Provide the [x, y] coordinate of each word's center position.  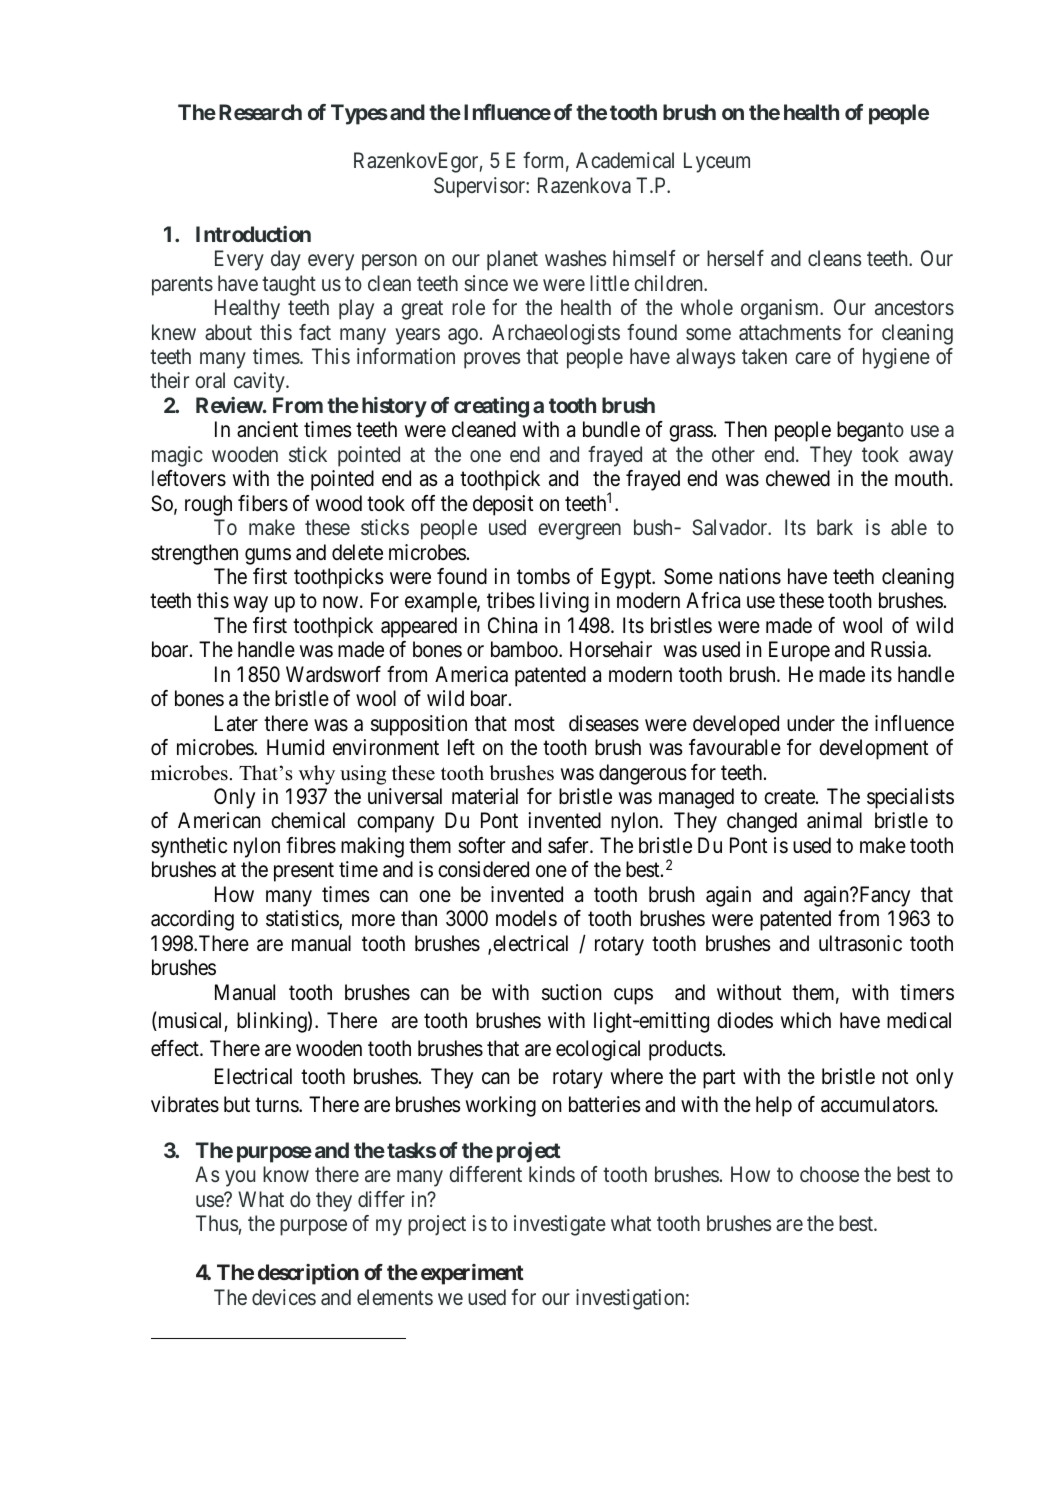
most [535, 724]
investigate [560, 1225]
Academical [625, 160]
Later [236, 723]
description [308, 1274]
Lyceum [717, 162]
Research [260, 112]
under [811, 723]
